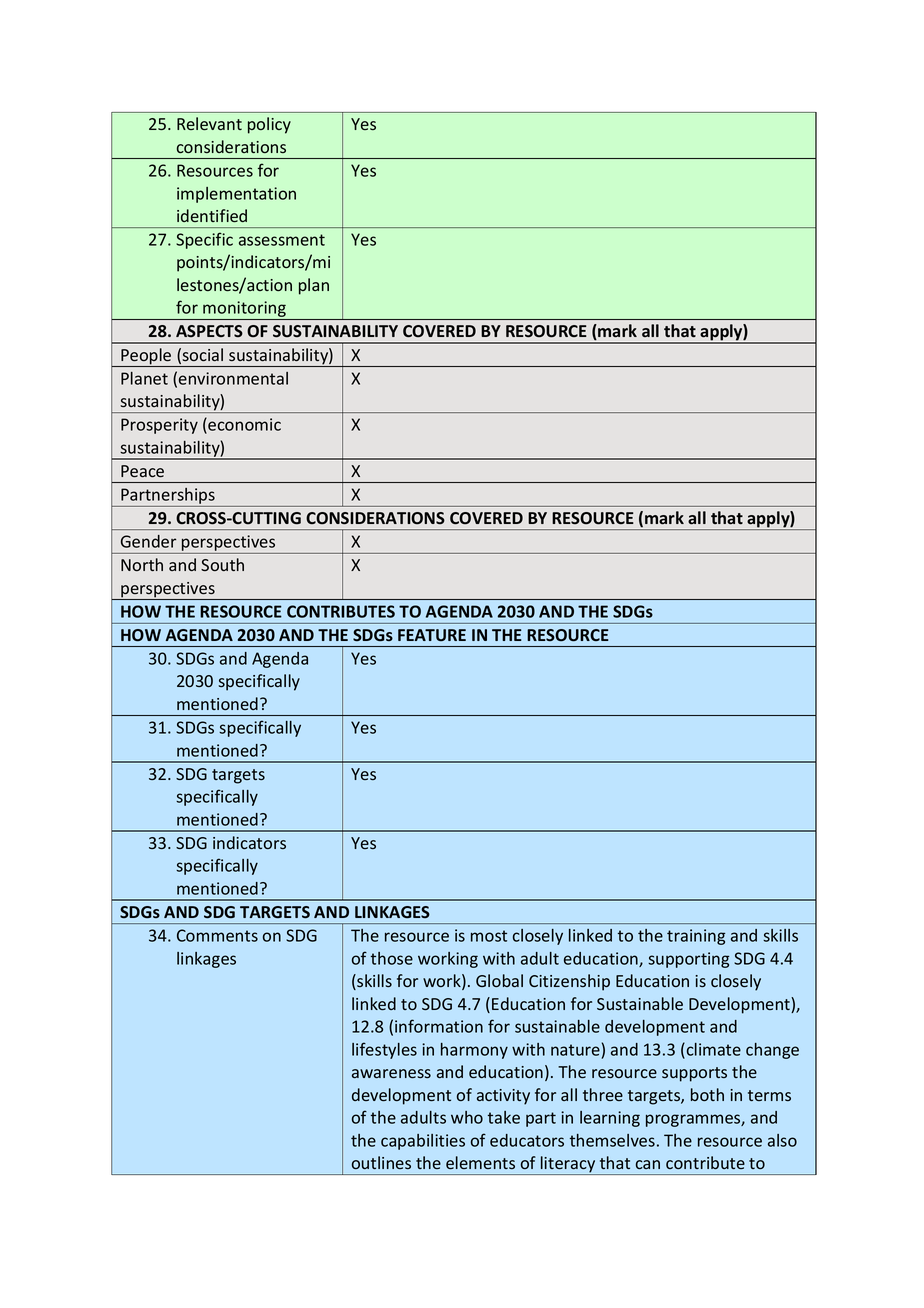 This page has height=1308, width=924. What do you see at coordinates (222, 564) in the page?
I see `South` at bounding box center [222, 564].
